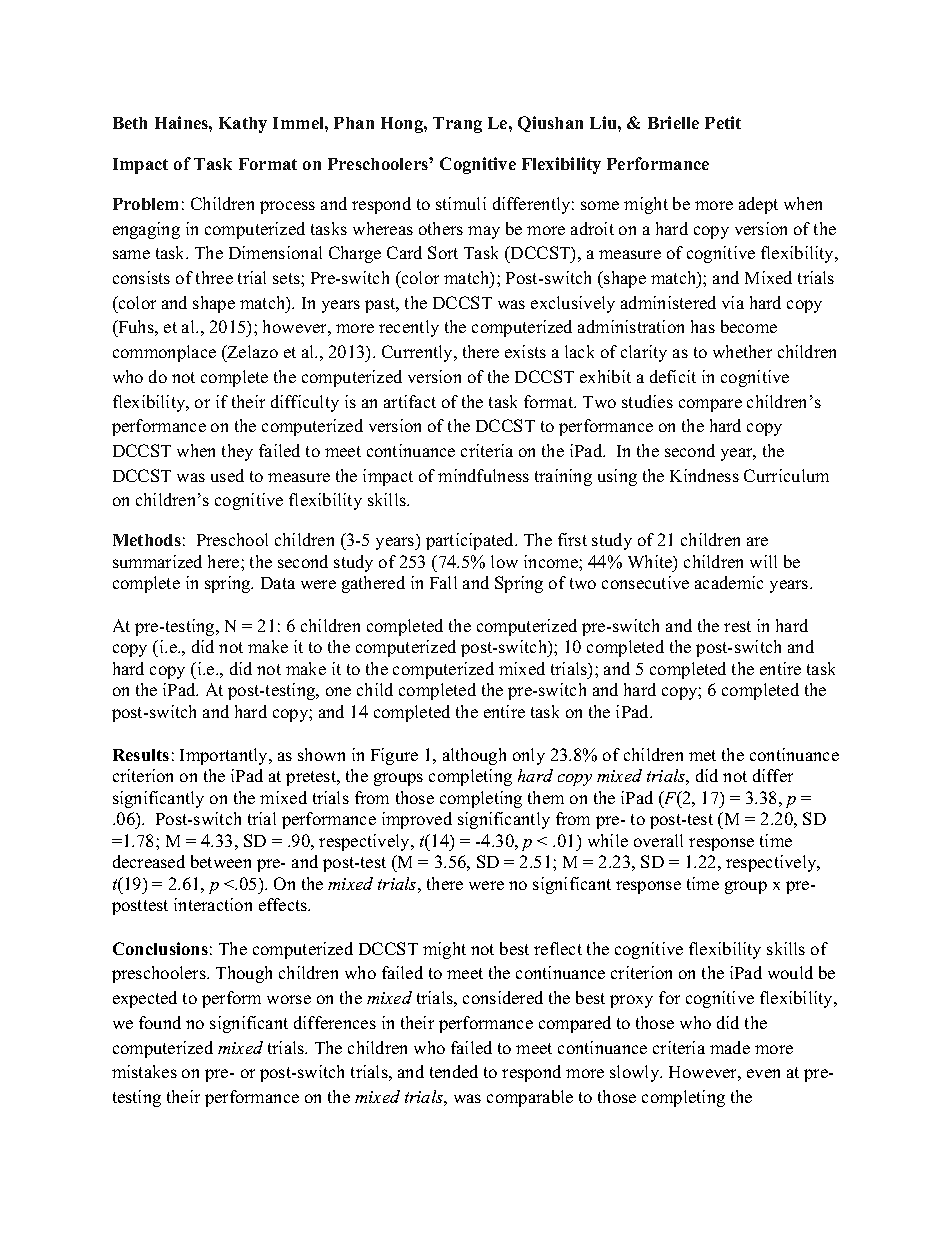  I want to click on rest, so click(737, 626).
